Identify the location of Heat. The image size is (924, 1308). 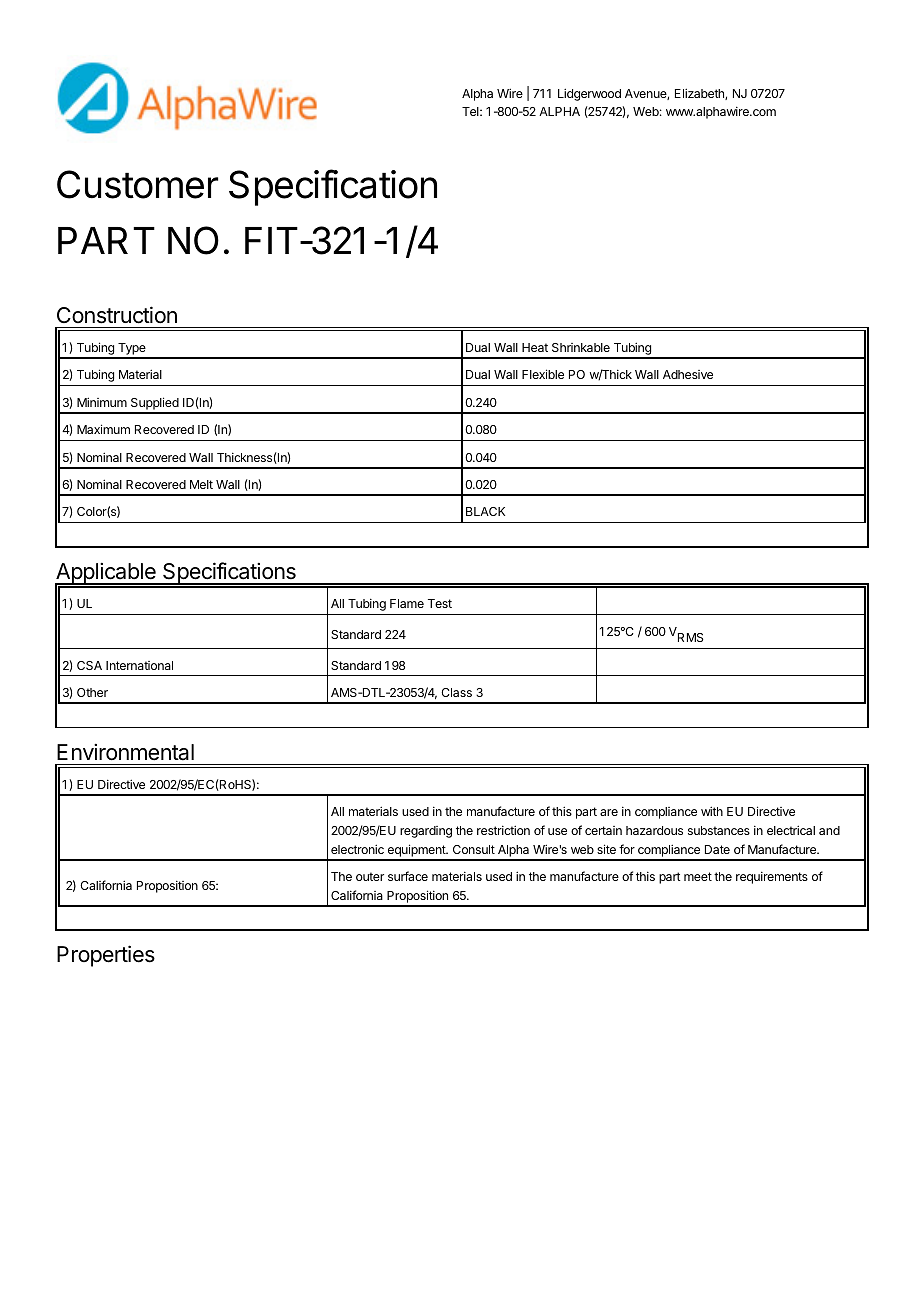
(535, 347).
